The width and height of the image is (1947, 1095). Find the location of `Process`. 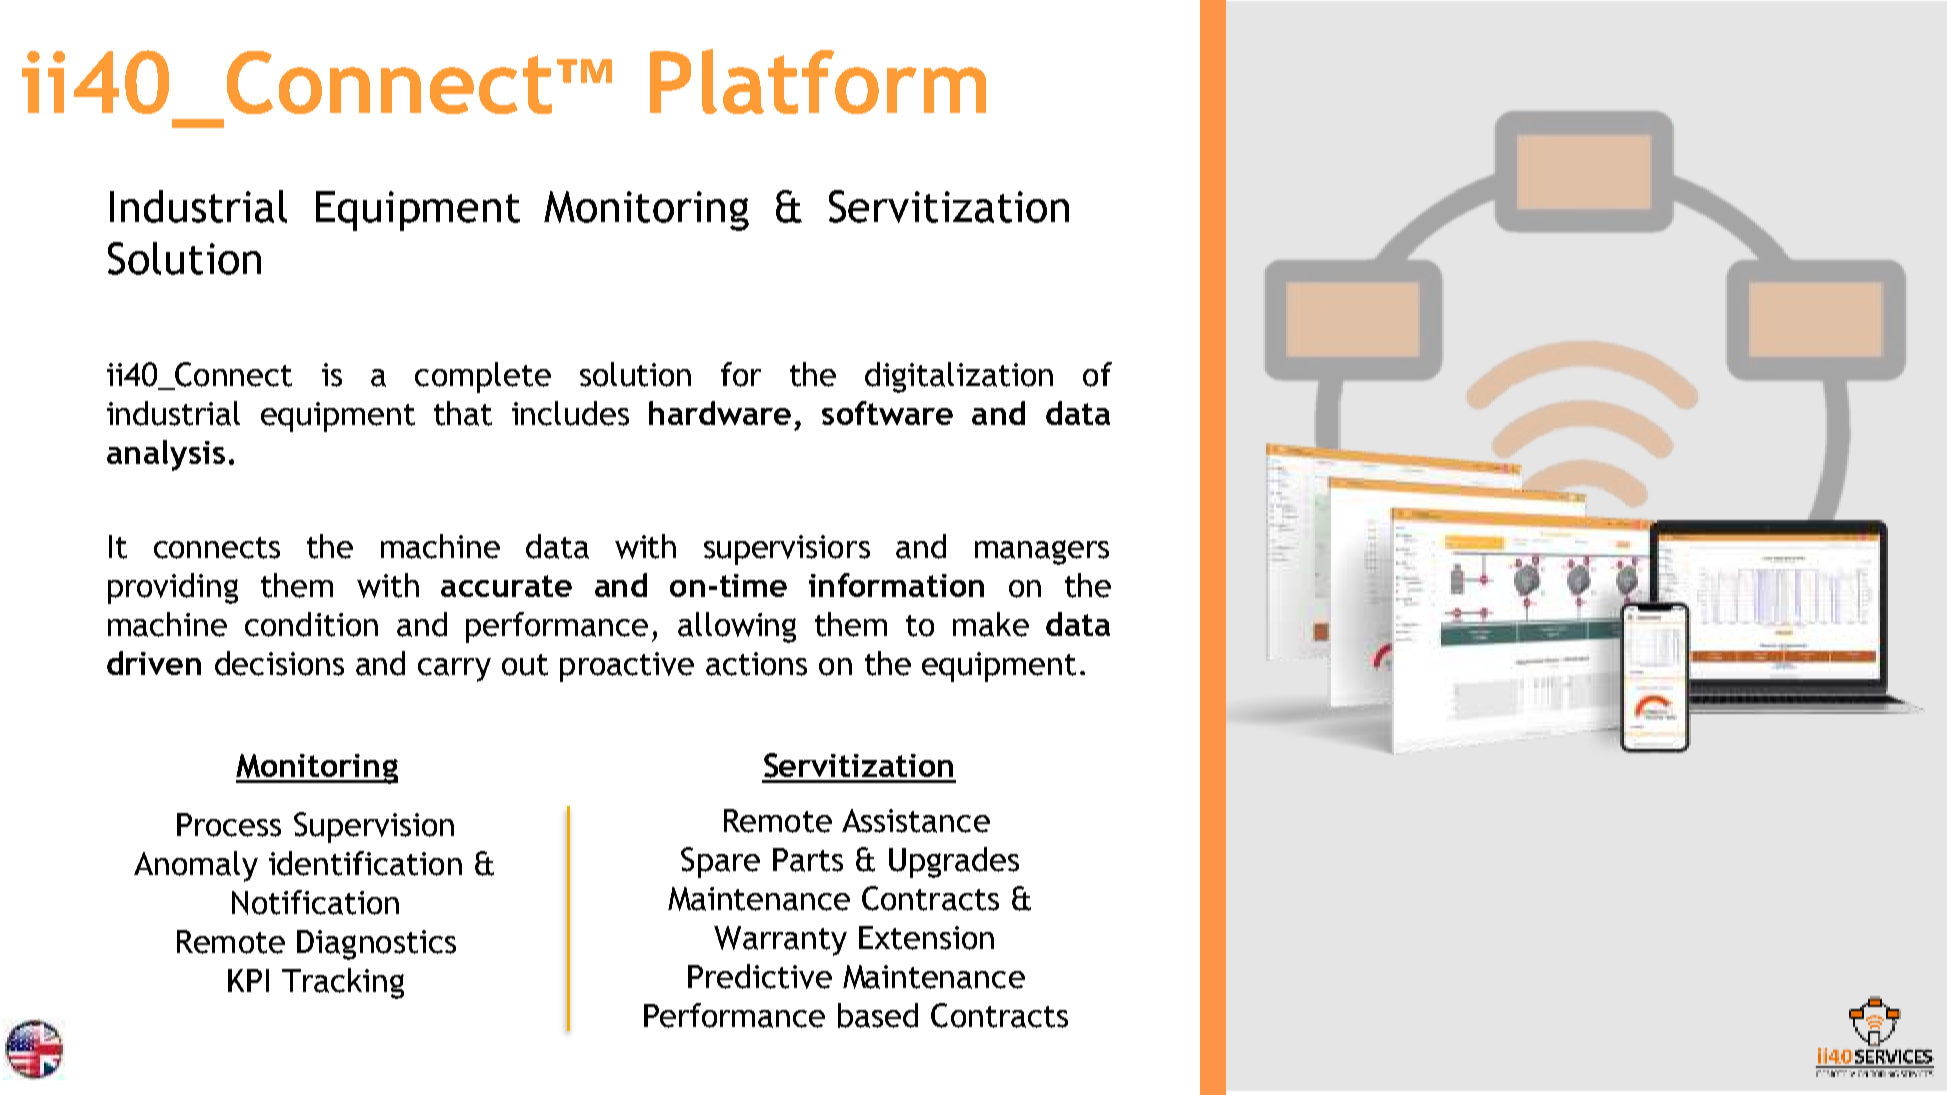

Process is located at coordinates (229, 825).
